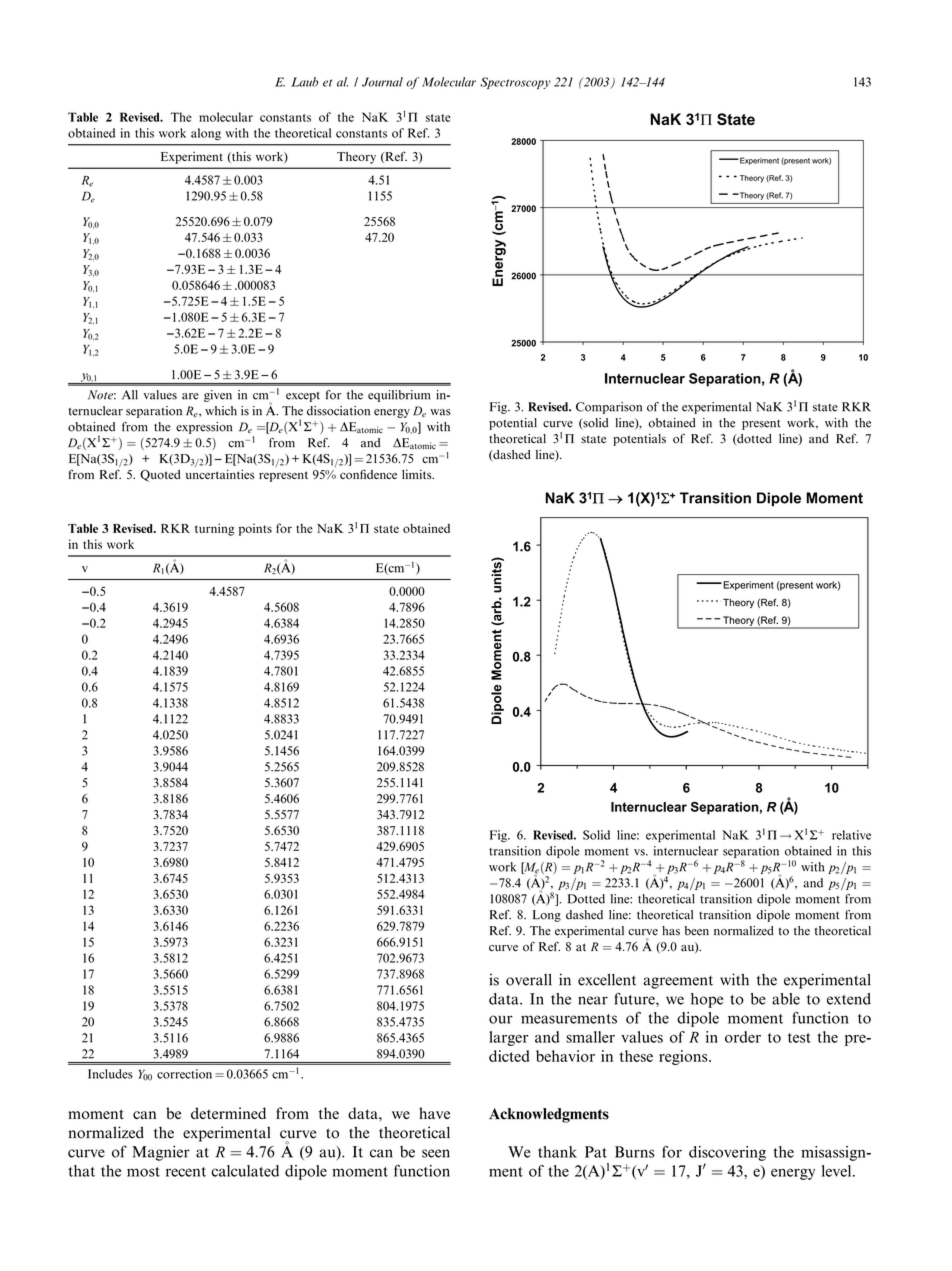 This screenshot has width=952, height=1271. I want to click on seen, so click(436, 1153).
